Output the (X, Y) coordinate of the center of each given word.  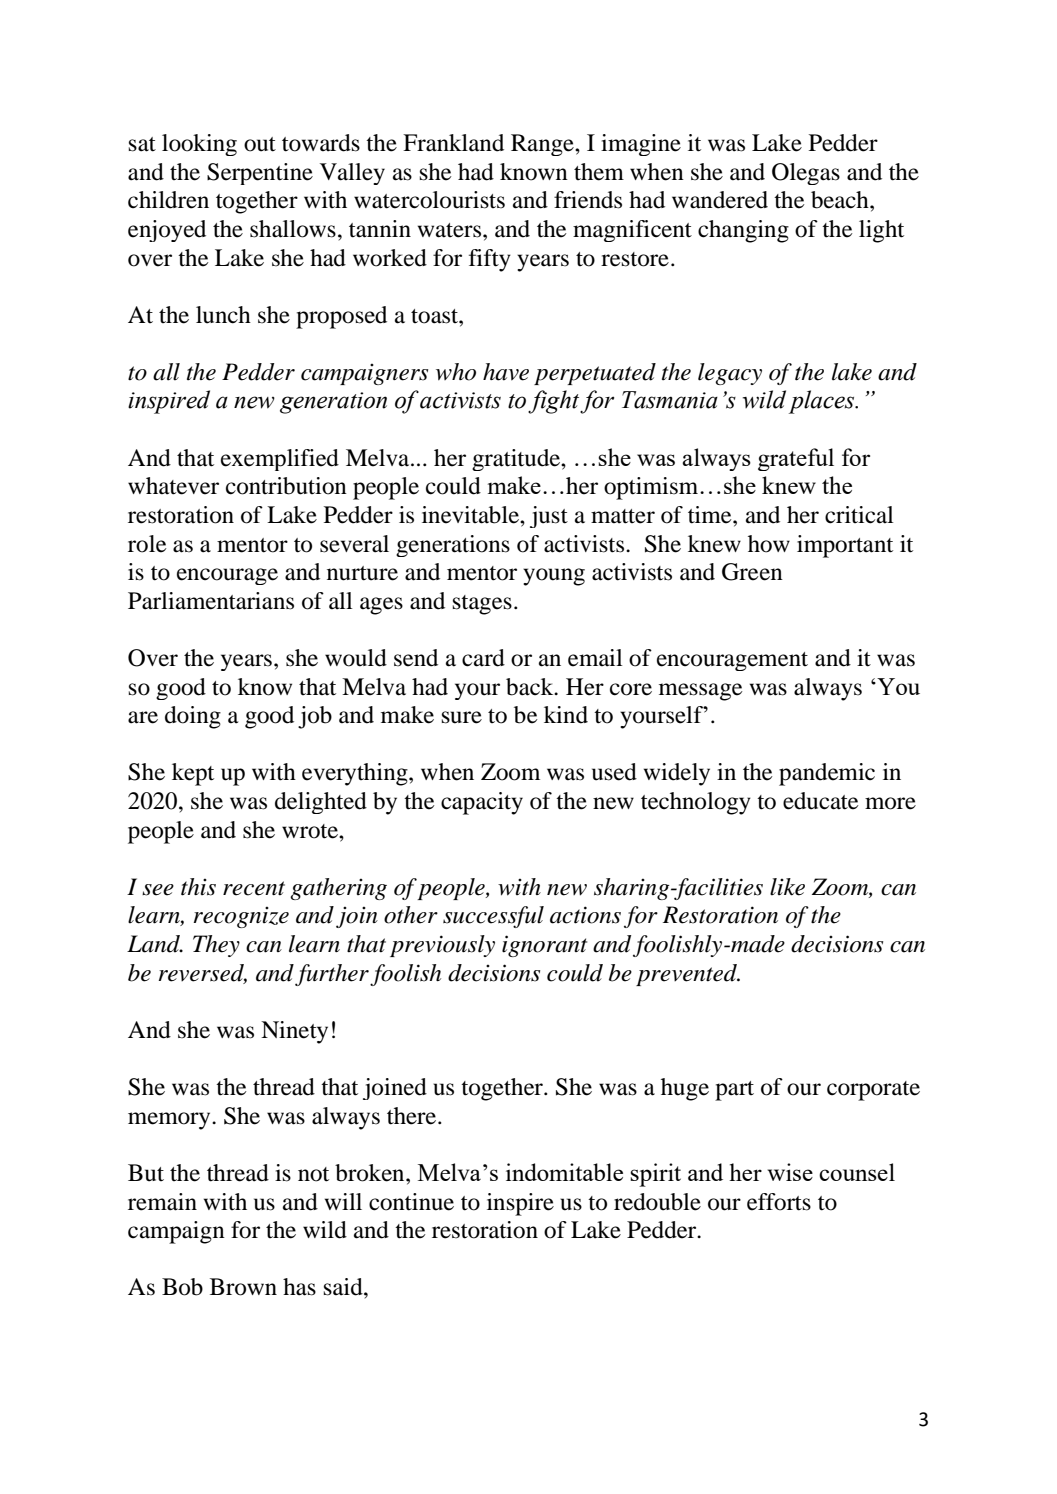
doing (193, 717)
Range (543, 145)
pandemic (827, 774)
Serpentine (260, 174)
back (531, 687)
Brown (243, 1287)
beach (841, 200)
